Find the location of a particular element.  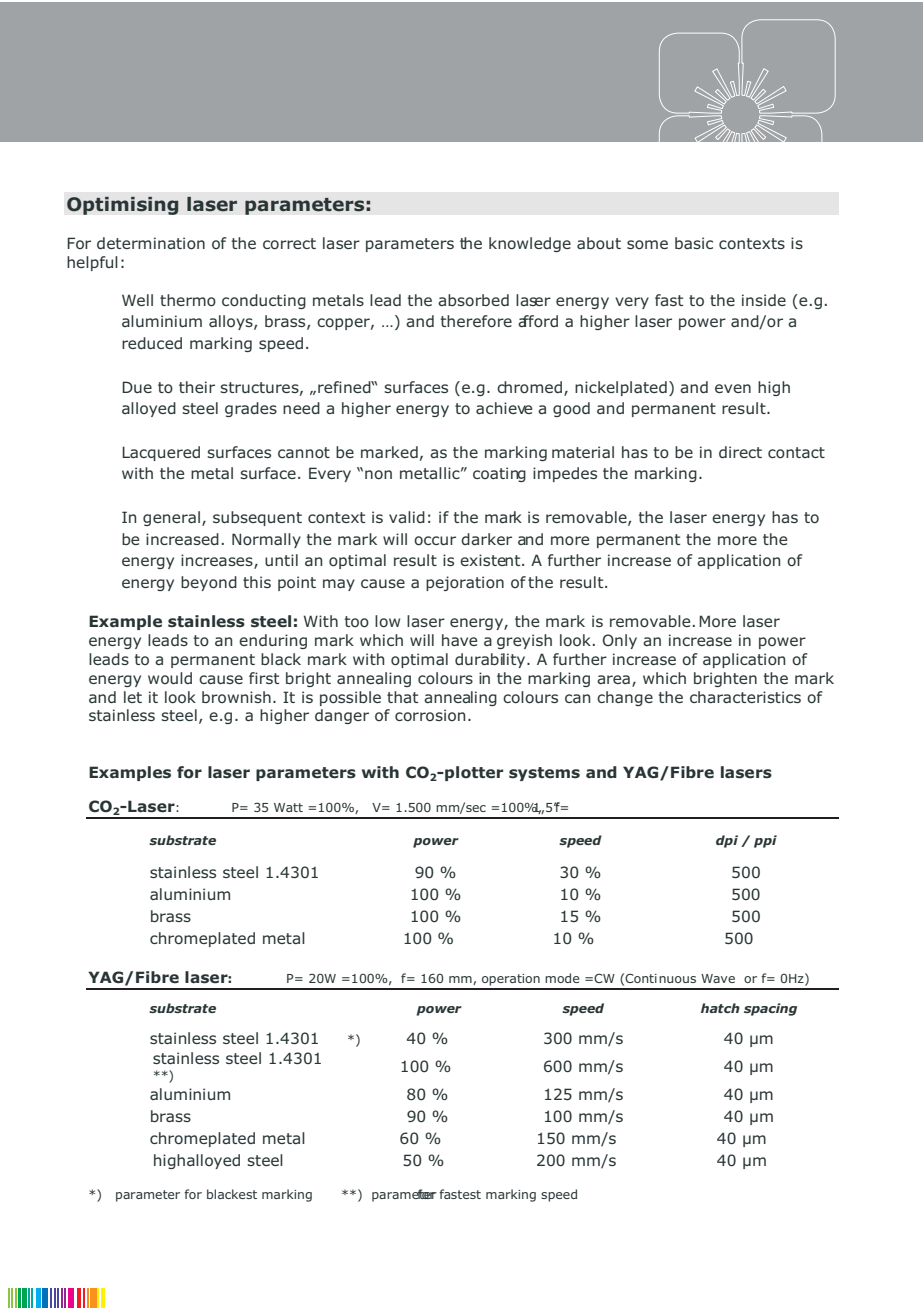

basic is located at coordinates (694, 243).
